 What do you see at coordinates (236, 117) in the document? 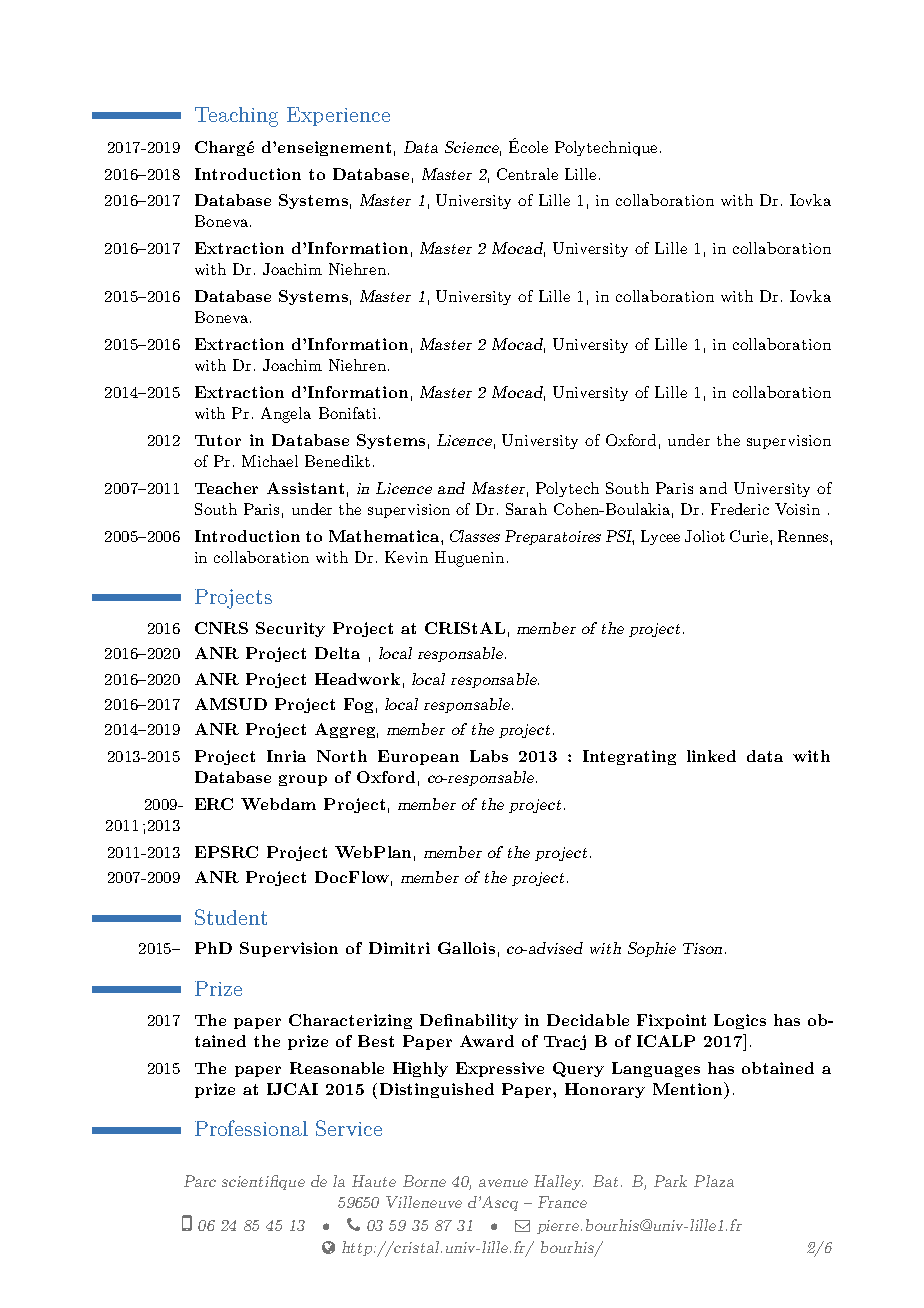
I see `Teaching` at bounding box center [236, 117].
